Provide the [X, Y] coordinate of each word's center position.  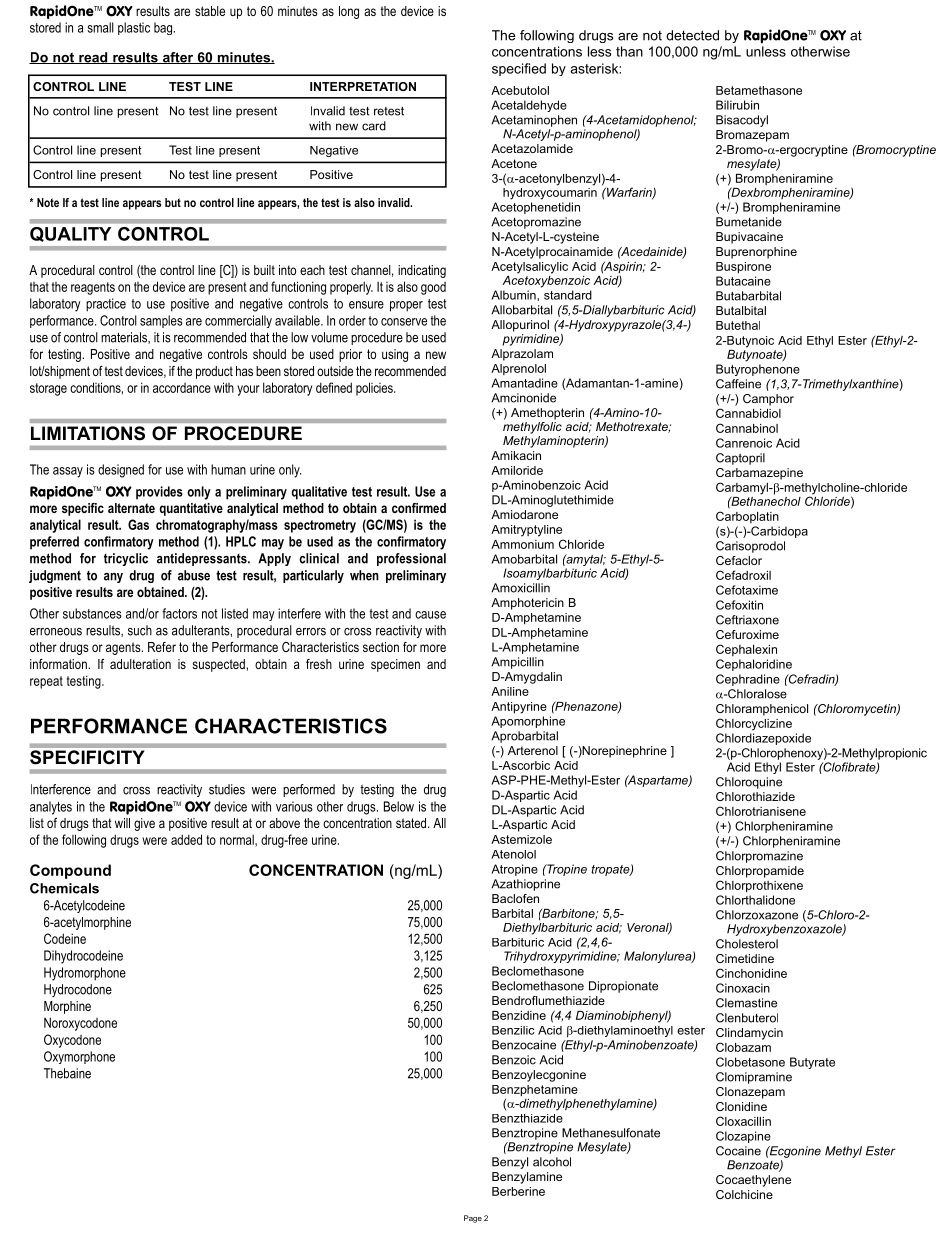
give [144, 824]
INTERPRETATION [363, 86]
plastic [134, 28]
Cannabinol [747, 428]
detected [692, 35]
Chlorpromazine [759, 857]
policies [375, 389]
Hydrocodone [78, 990]
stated [412, 823]
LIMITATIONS [88, 433]
